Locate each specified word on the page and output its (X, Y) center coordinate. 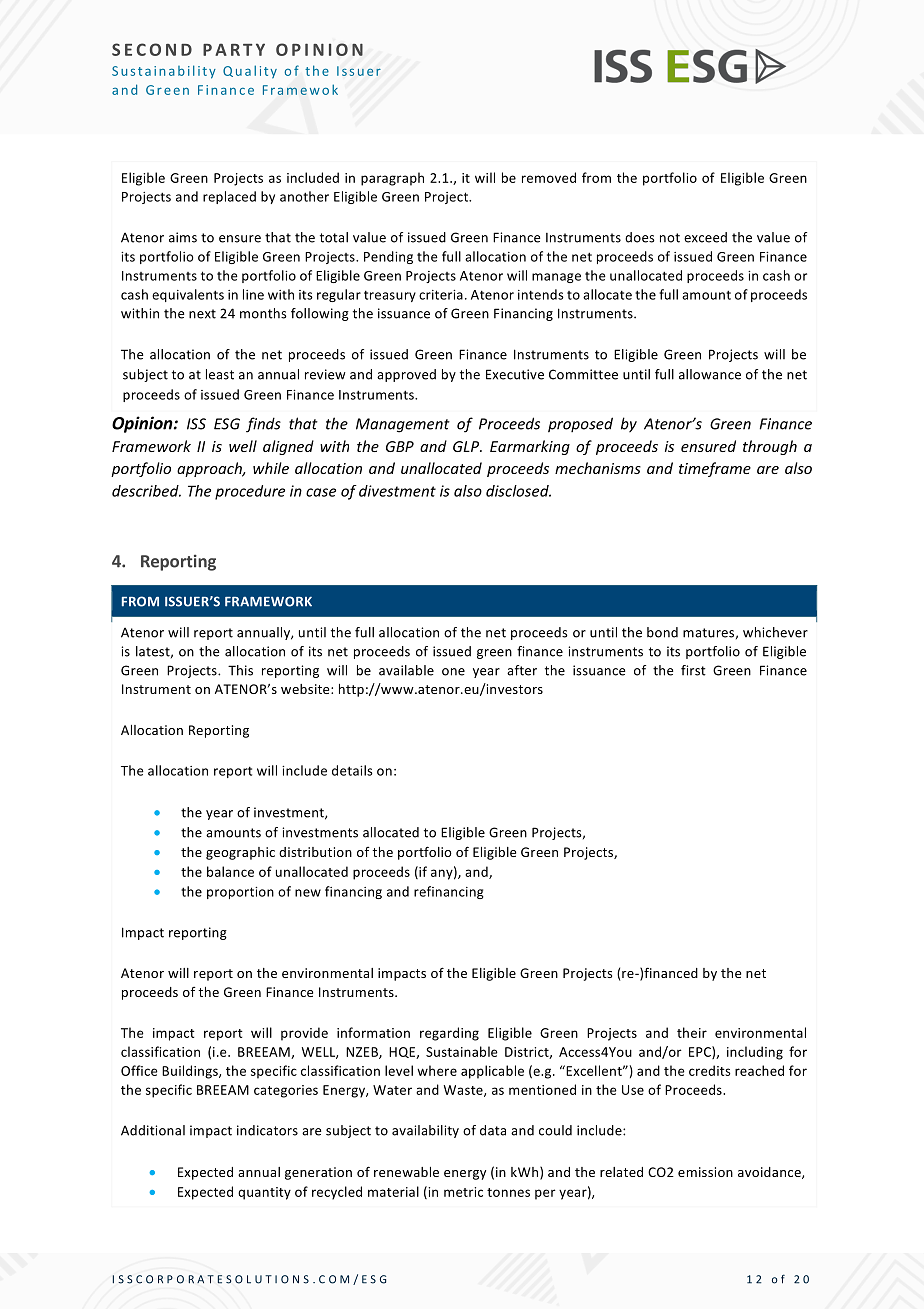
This (240, 670)
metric (463, 1192)
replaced (229, 197)
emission (705, 1172)
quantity (264, 1193)
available (406, 670)
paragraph (392, 179)
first (693, 670)
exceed (705, 237)
